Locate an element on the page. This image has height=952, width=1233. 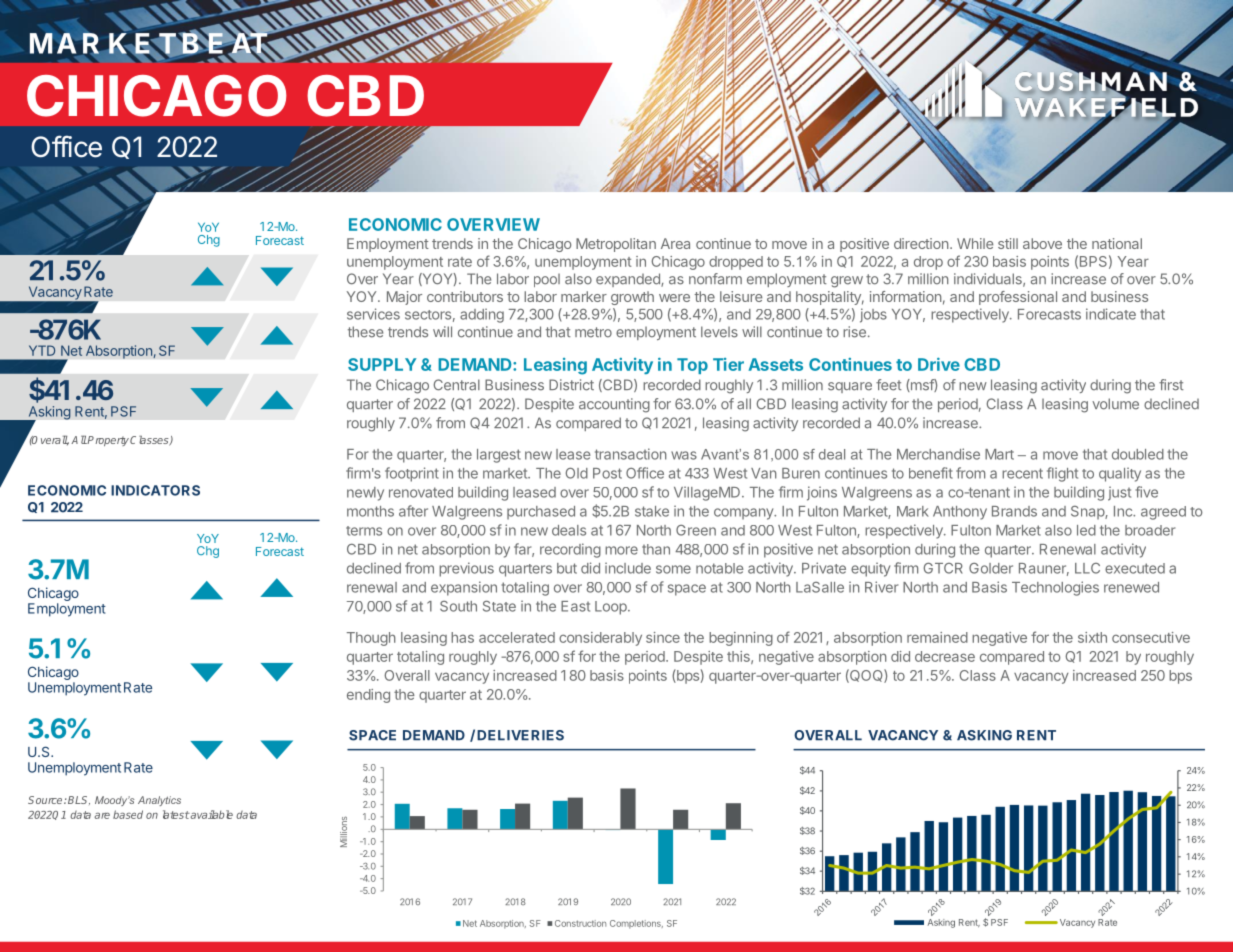
above is located at coordinates (1042, 243).
